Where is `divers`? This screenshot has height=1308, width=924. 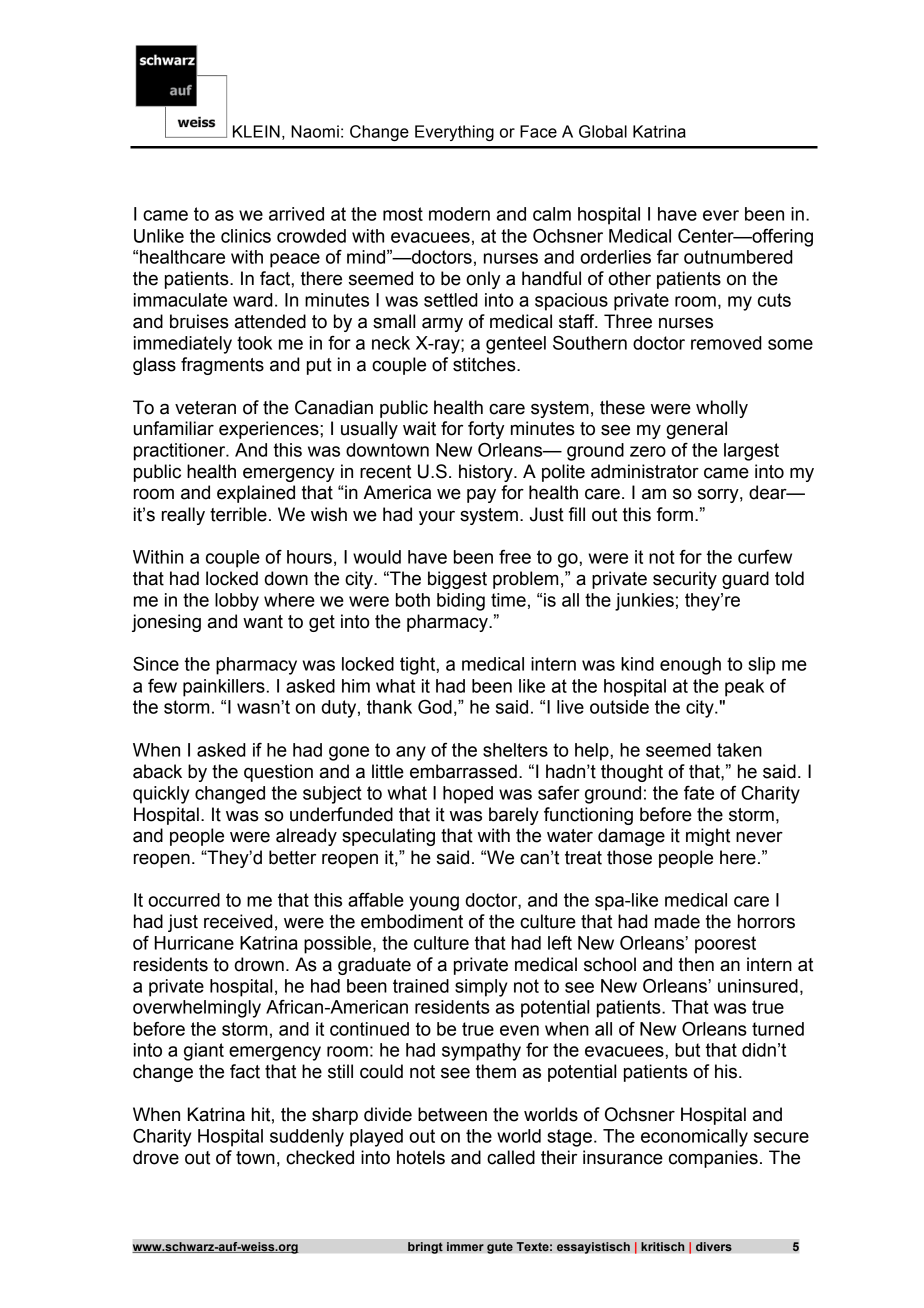 divers is located at coordinates (714, 1247).
